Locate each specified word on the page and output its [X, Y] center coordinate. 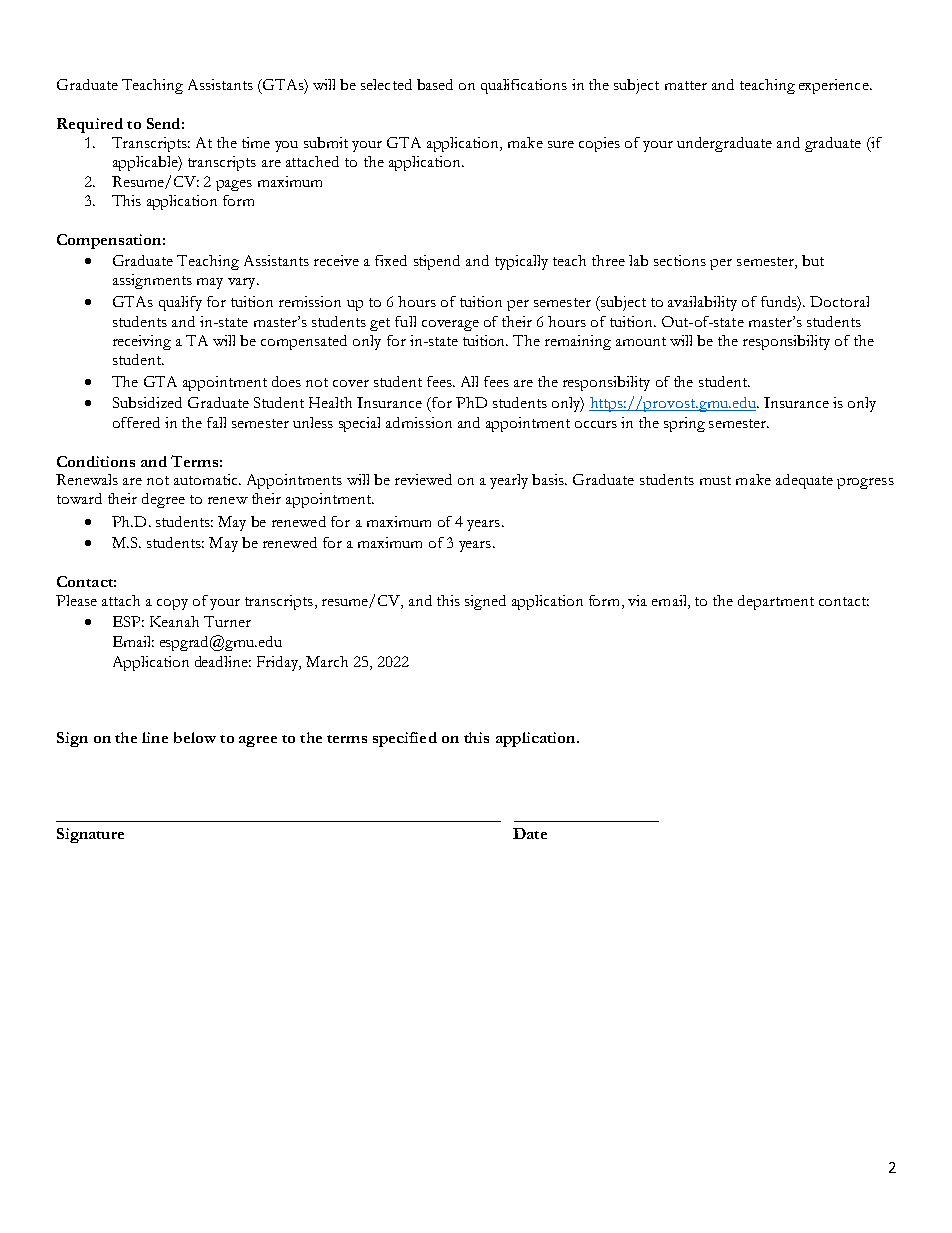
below [195, 737]
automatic [207, 479]
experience [835, 86]
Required [90, 125]
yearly [509, 481]
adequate [804, 481]
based [435, 84]
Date [530, 833]
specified [405, 739]
